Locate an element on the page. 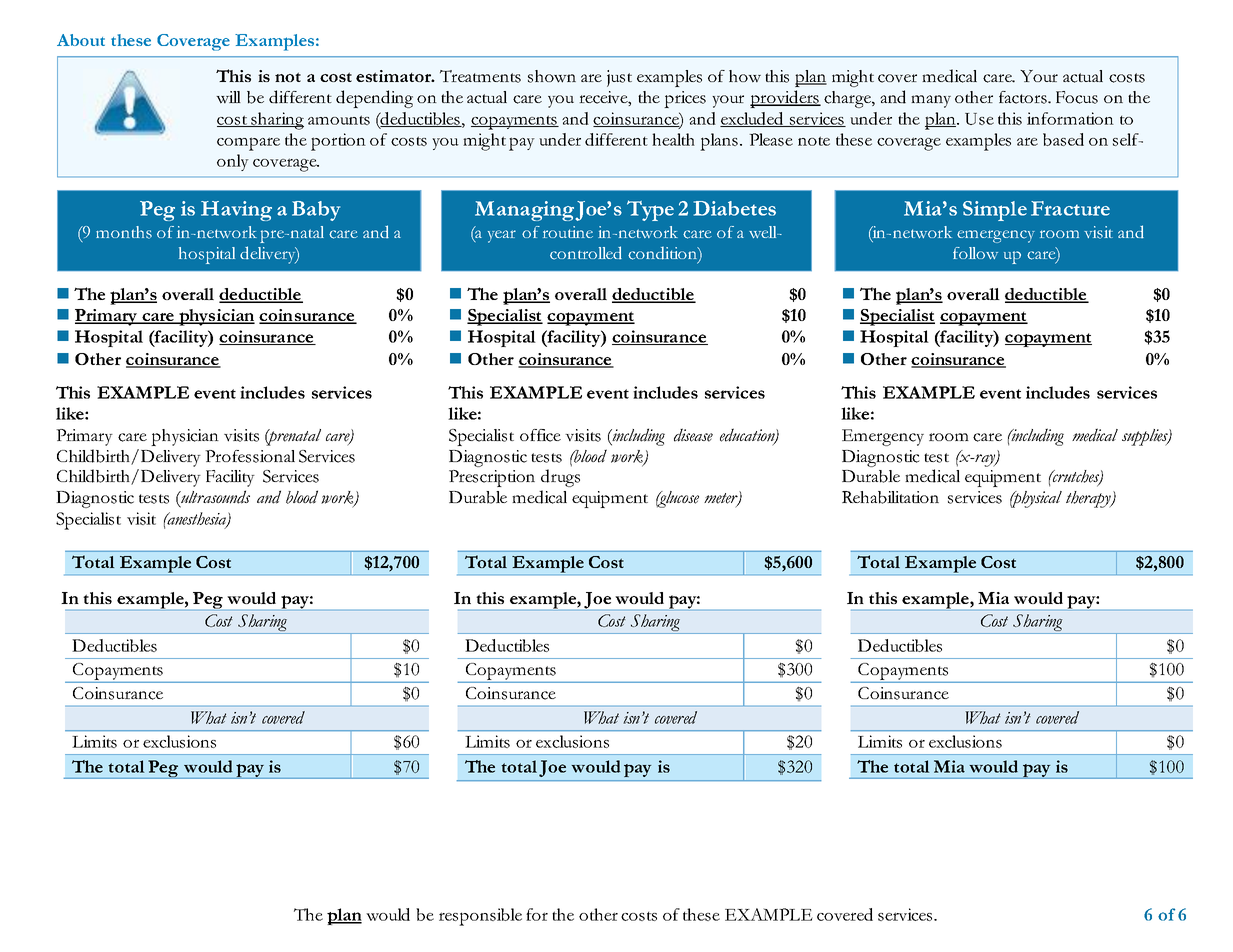 The image size is (1233, 952). Professional is located at coordinates (250, 456).
